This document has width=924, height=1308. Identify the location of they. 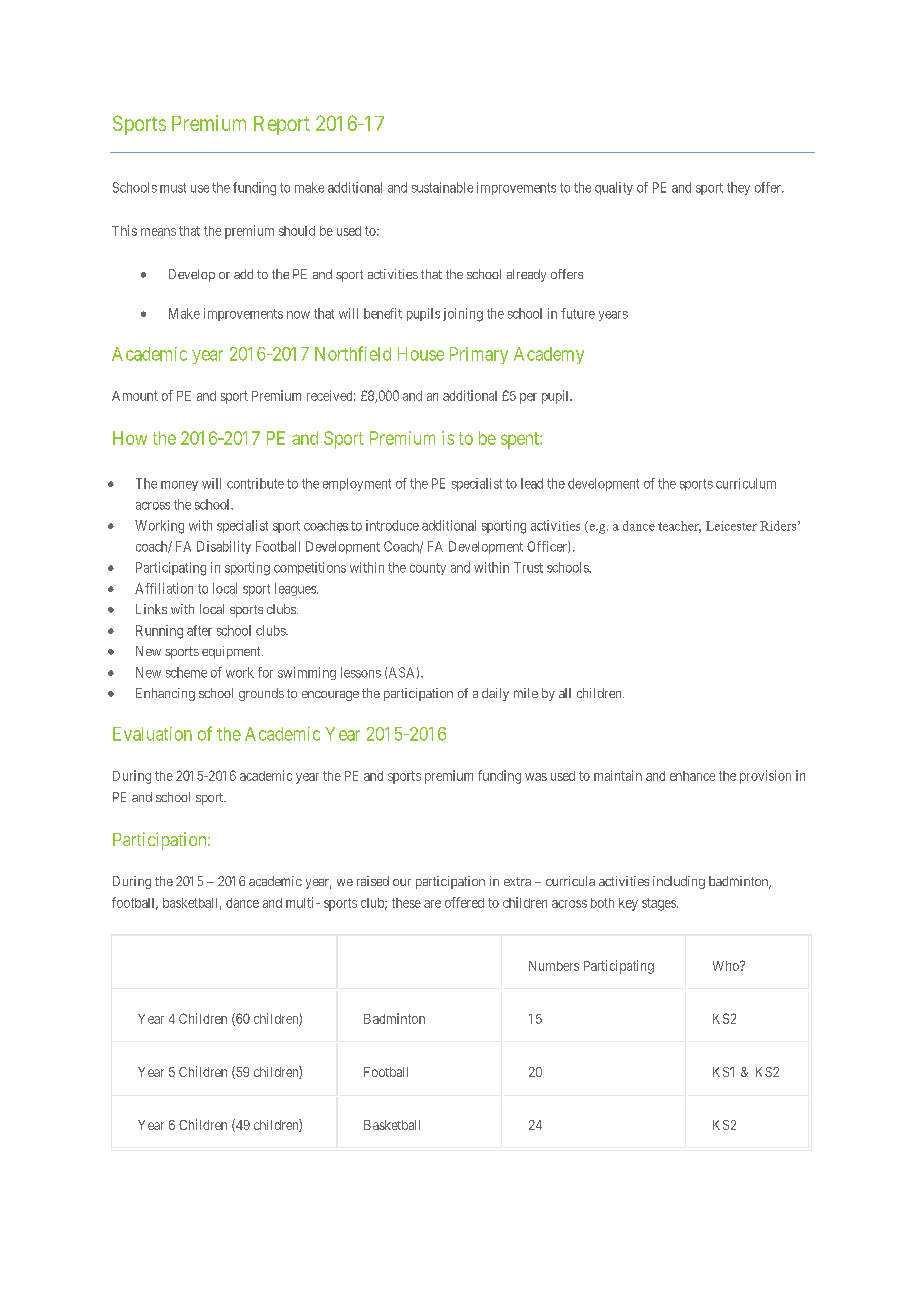
(738, 188).
